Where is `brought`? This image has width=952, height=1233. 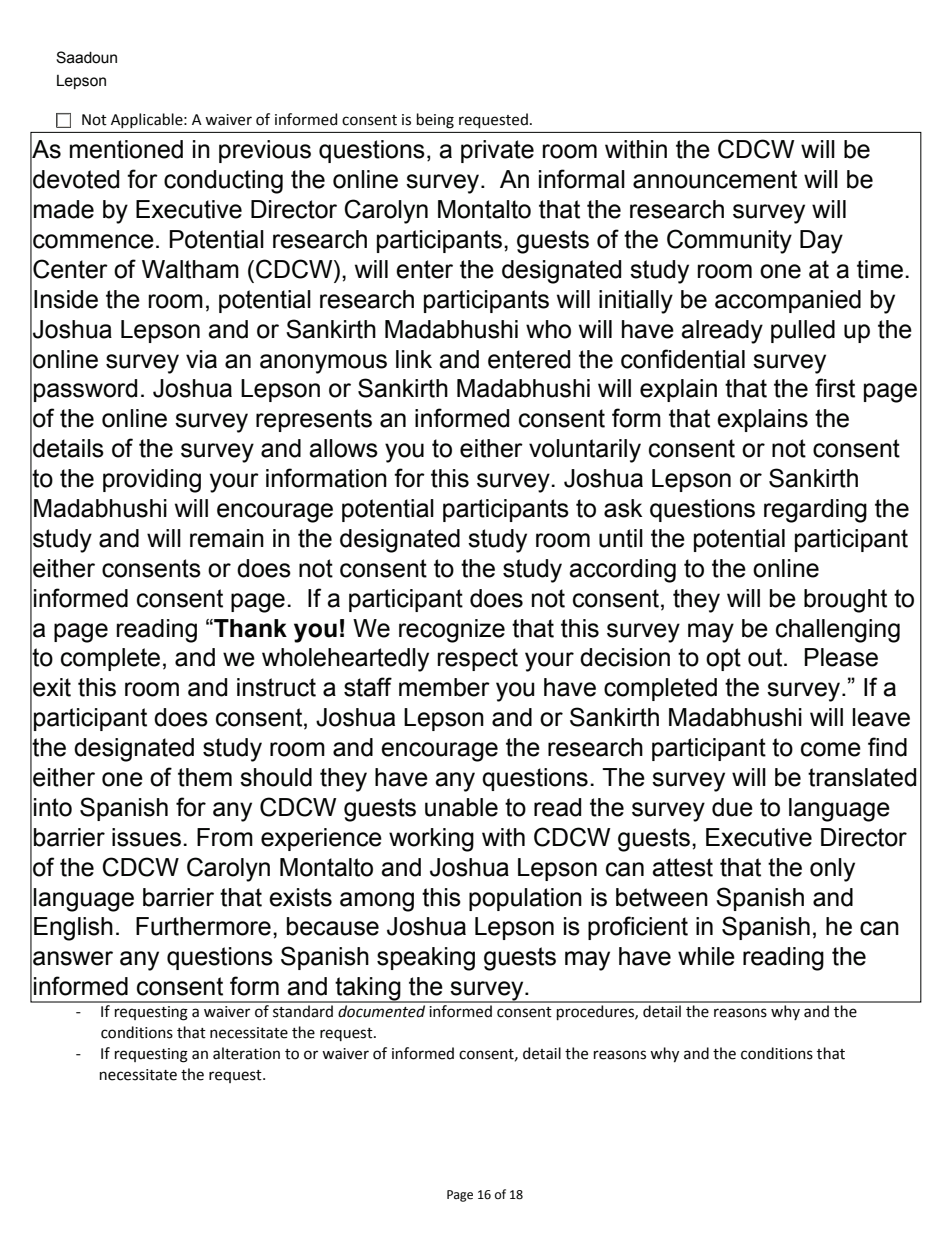 brought is located at coordinates (845, 601).
